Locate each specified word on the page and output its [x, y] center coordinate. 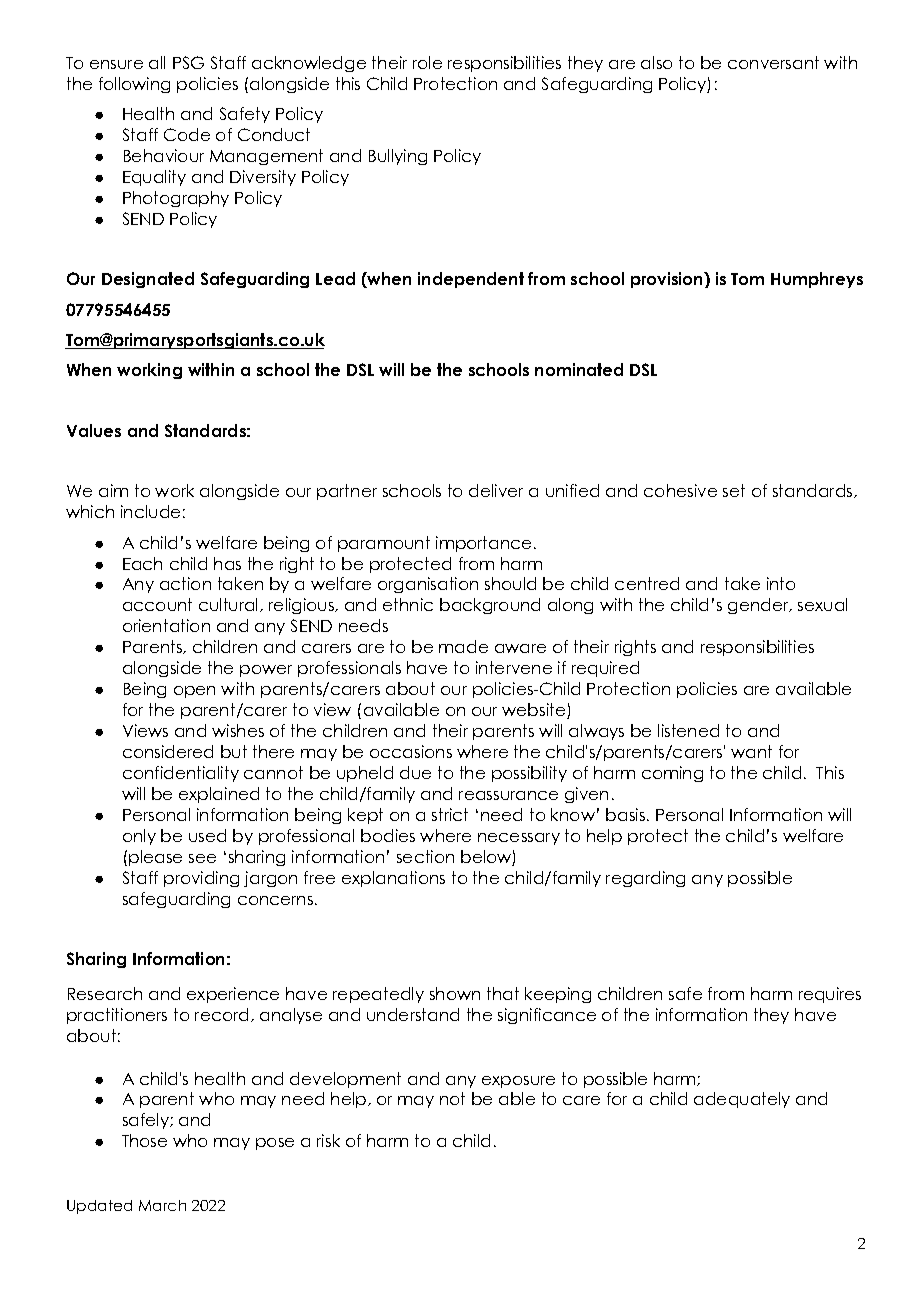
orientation [166, 625]
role [427, 62]
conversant [773, 62]
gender [759, 606]
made [463, 646]
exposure [518, 1082]
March [162, 1205]
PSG [188, 62]
